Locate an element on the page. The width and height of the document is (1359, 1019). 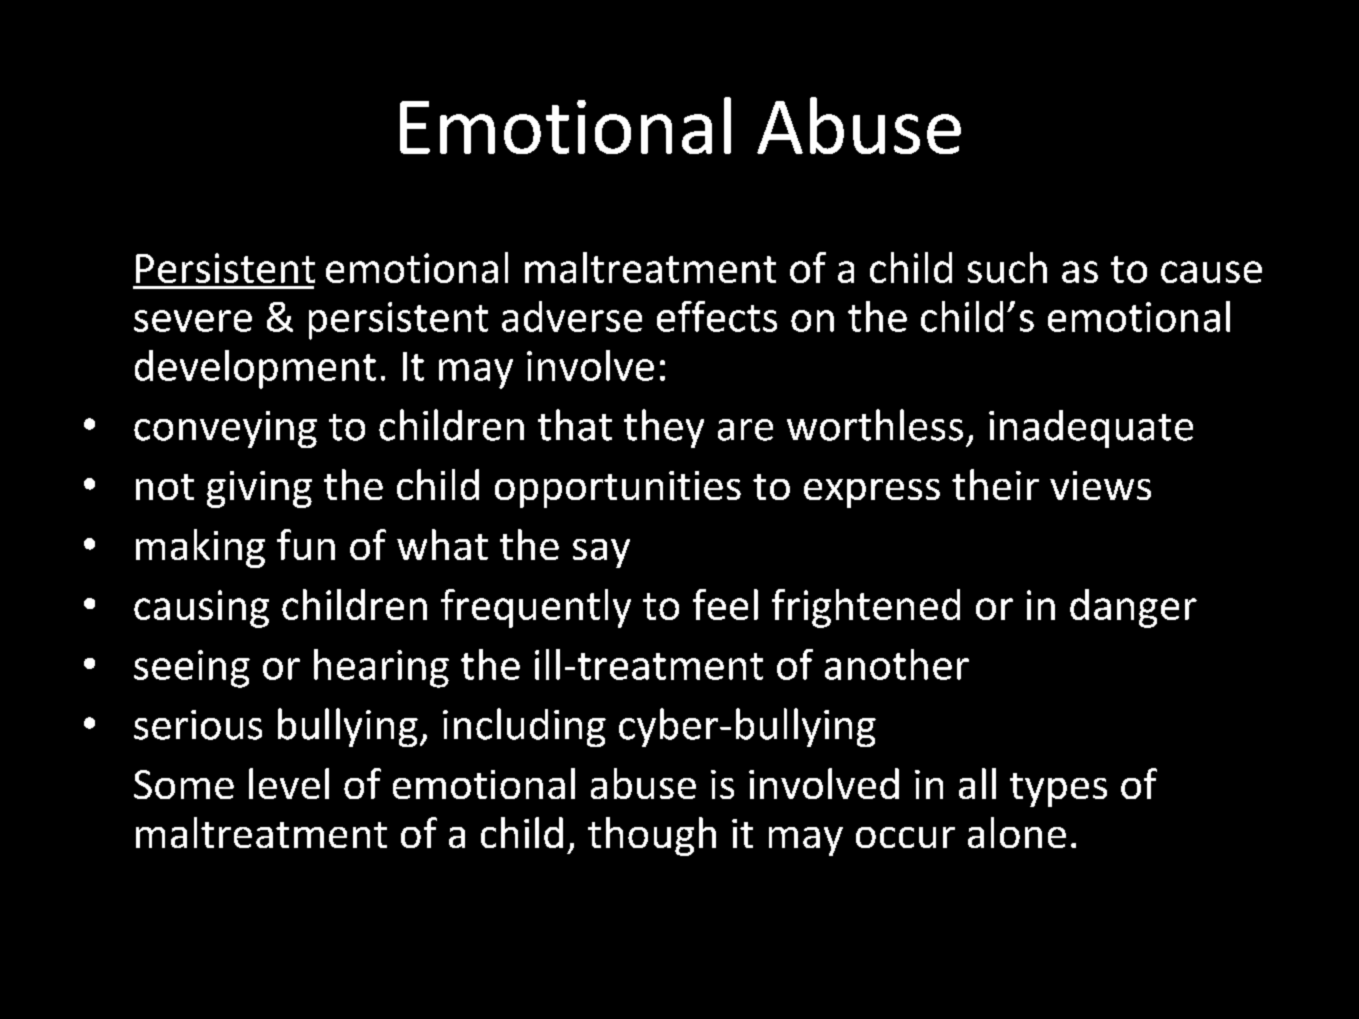
severe is located at coordinates (193, 321).
